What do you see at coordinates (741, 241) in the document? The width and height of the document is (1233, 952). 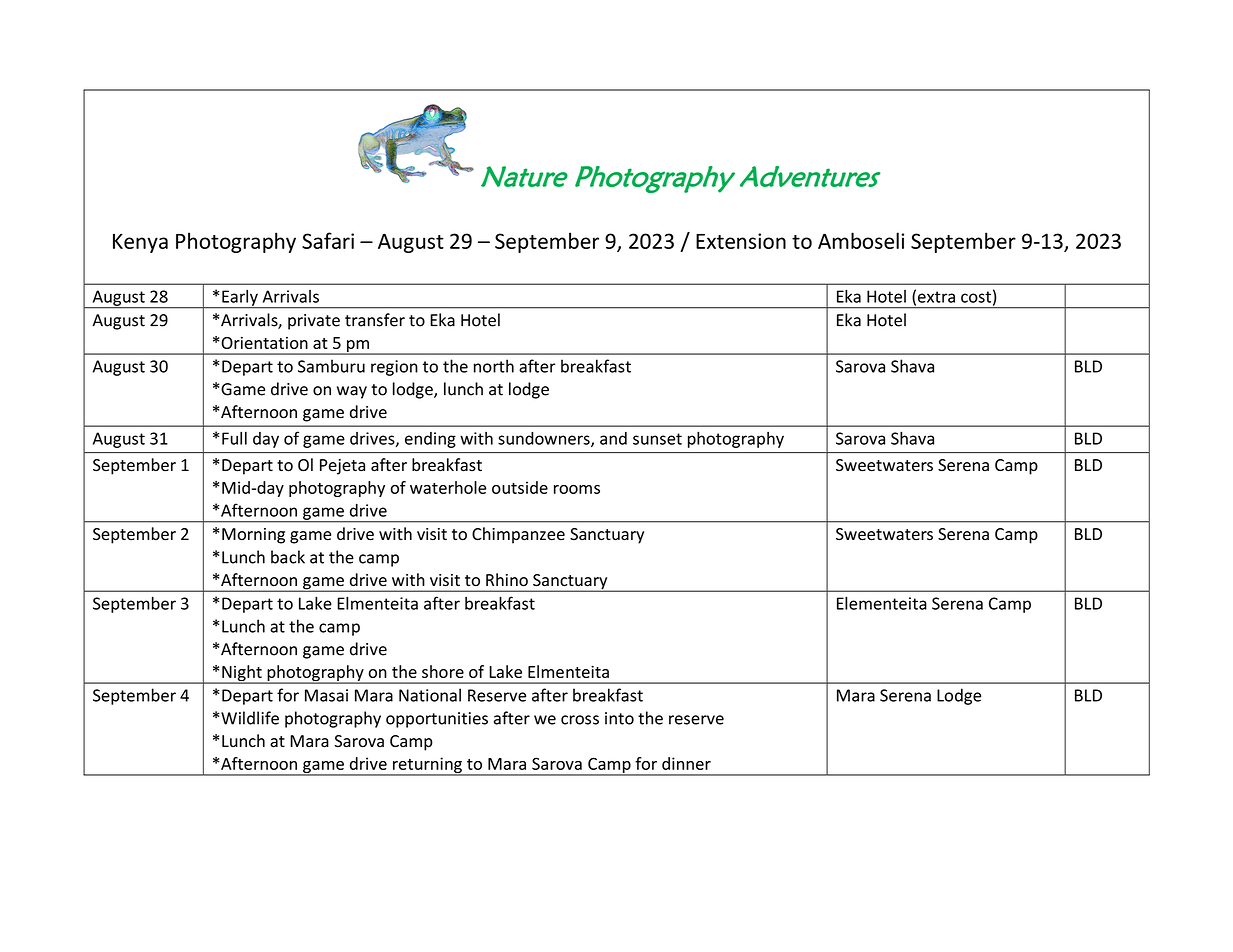 I see `Extension` at bounding box center [741, 241].
